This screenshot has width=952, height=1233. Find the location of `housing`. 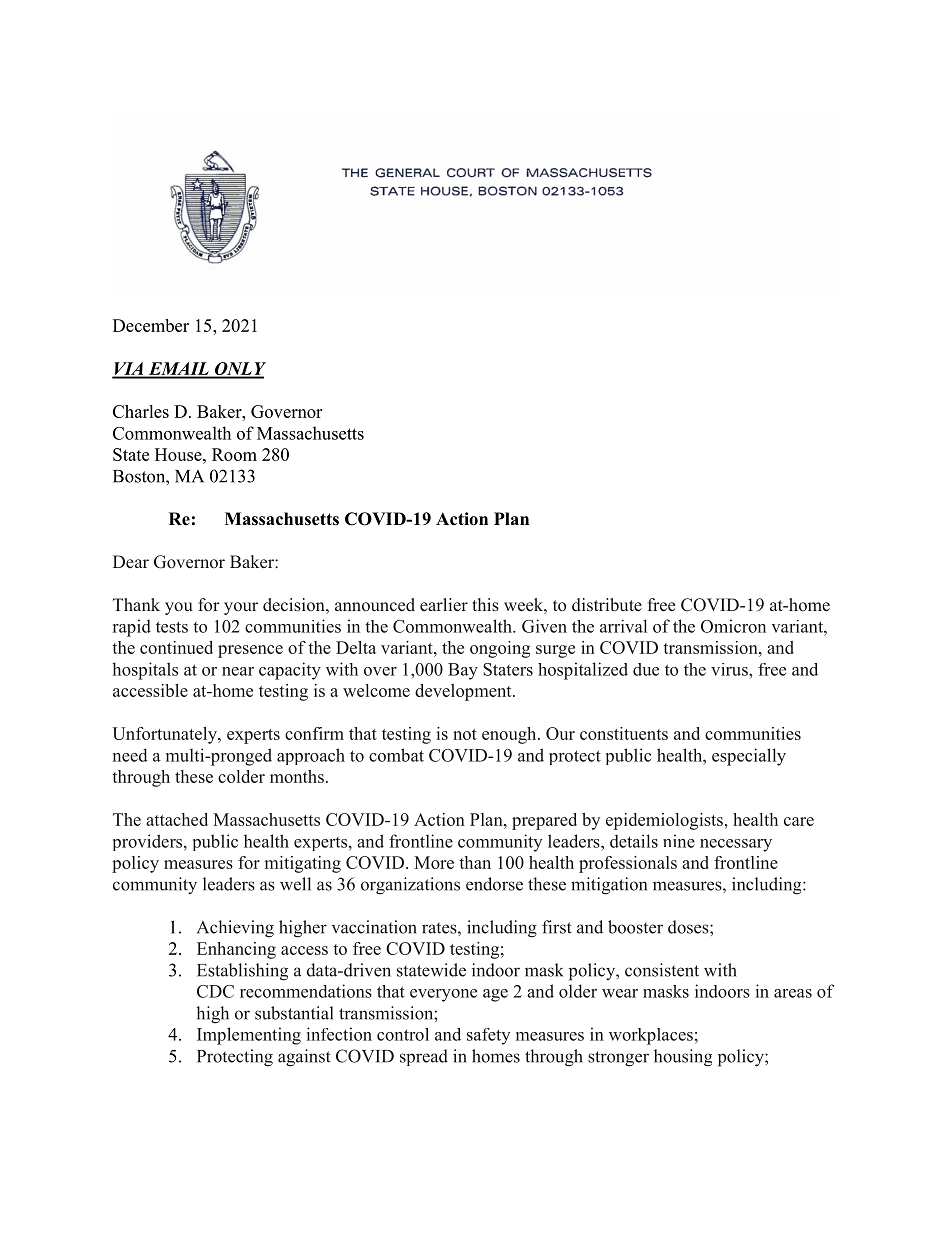

housing is located at coordinates (683, 1058).
